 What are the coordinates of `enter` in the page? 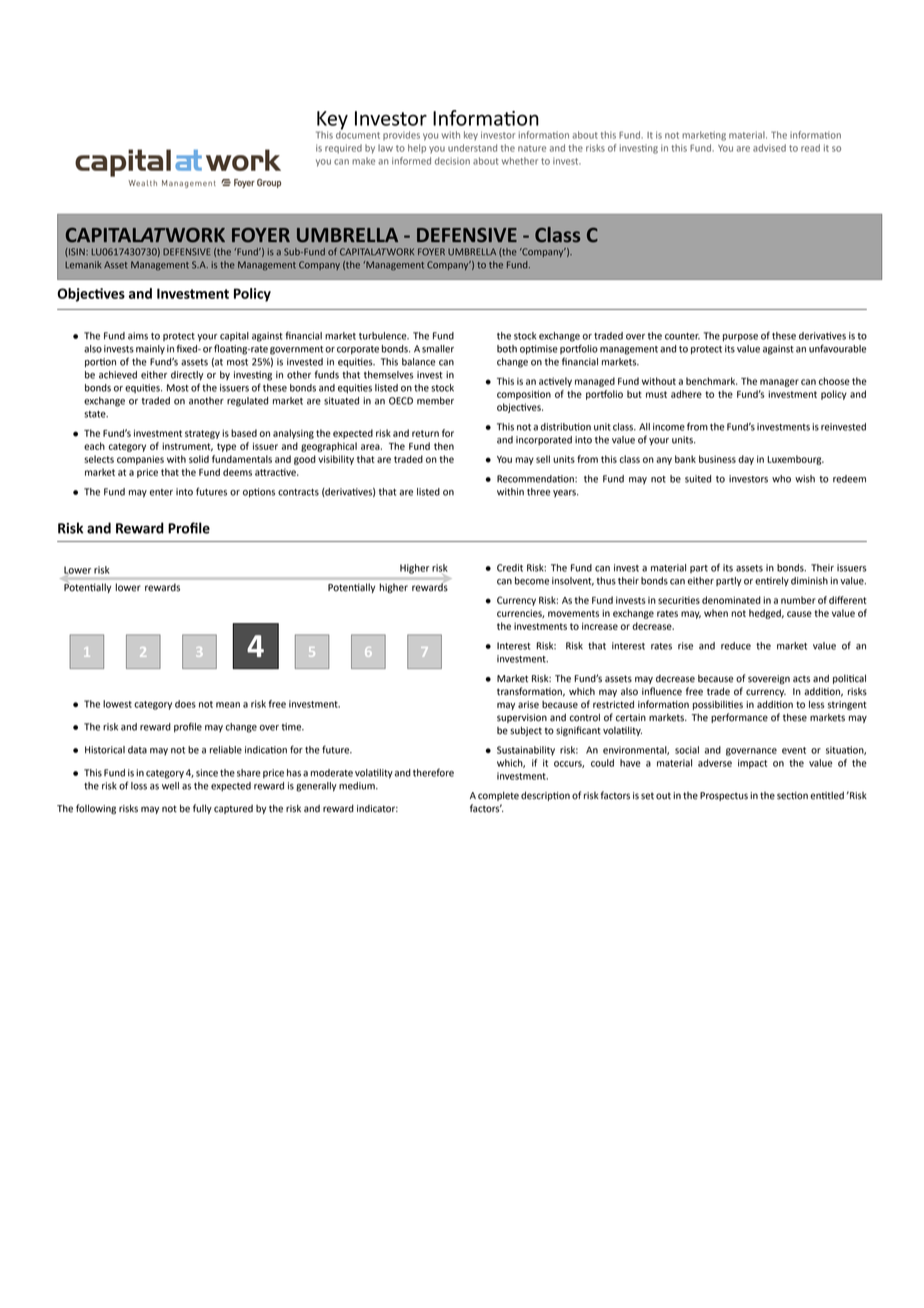 It's located at (161, 492).
